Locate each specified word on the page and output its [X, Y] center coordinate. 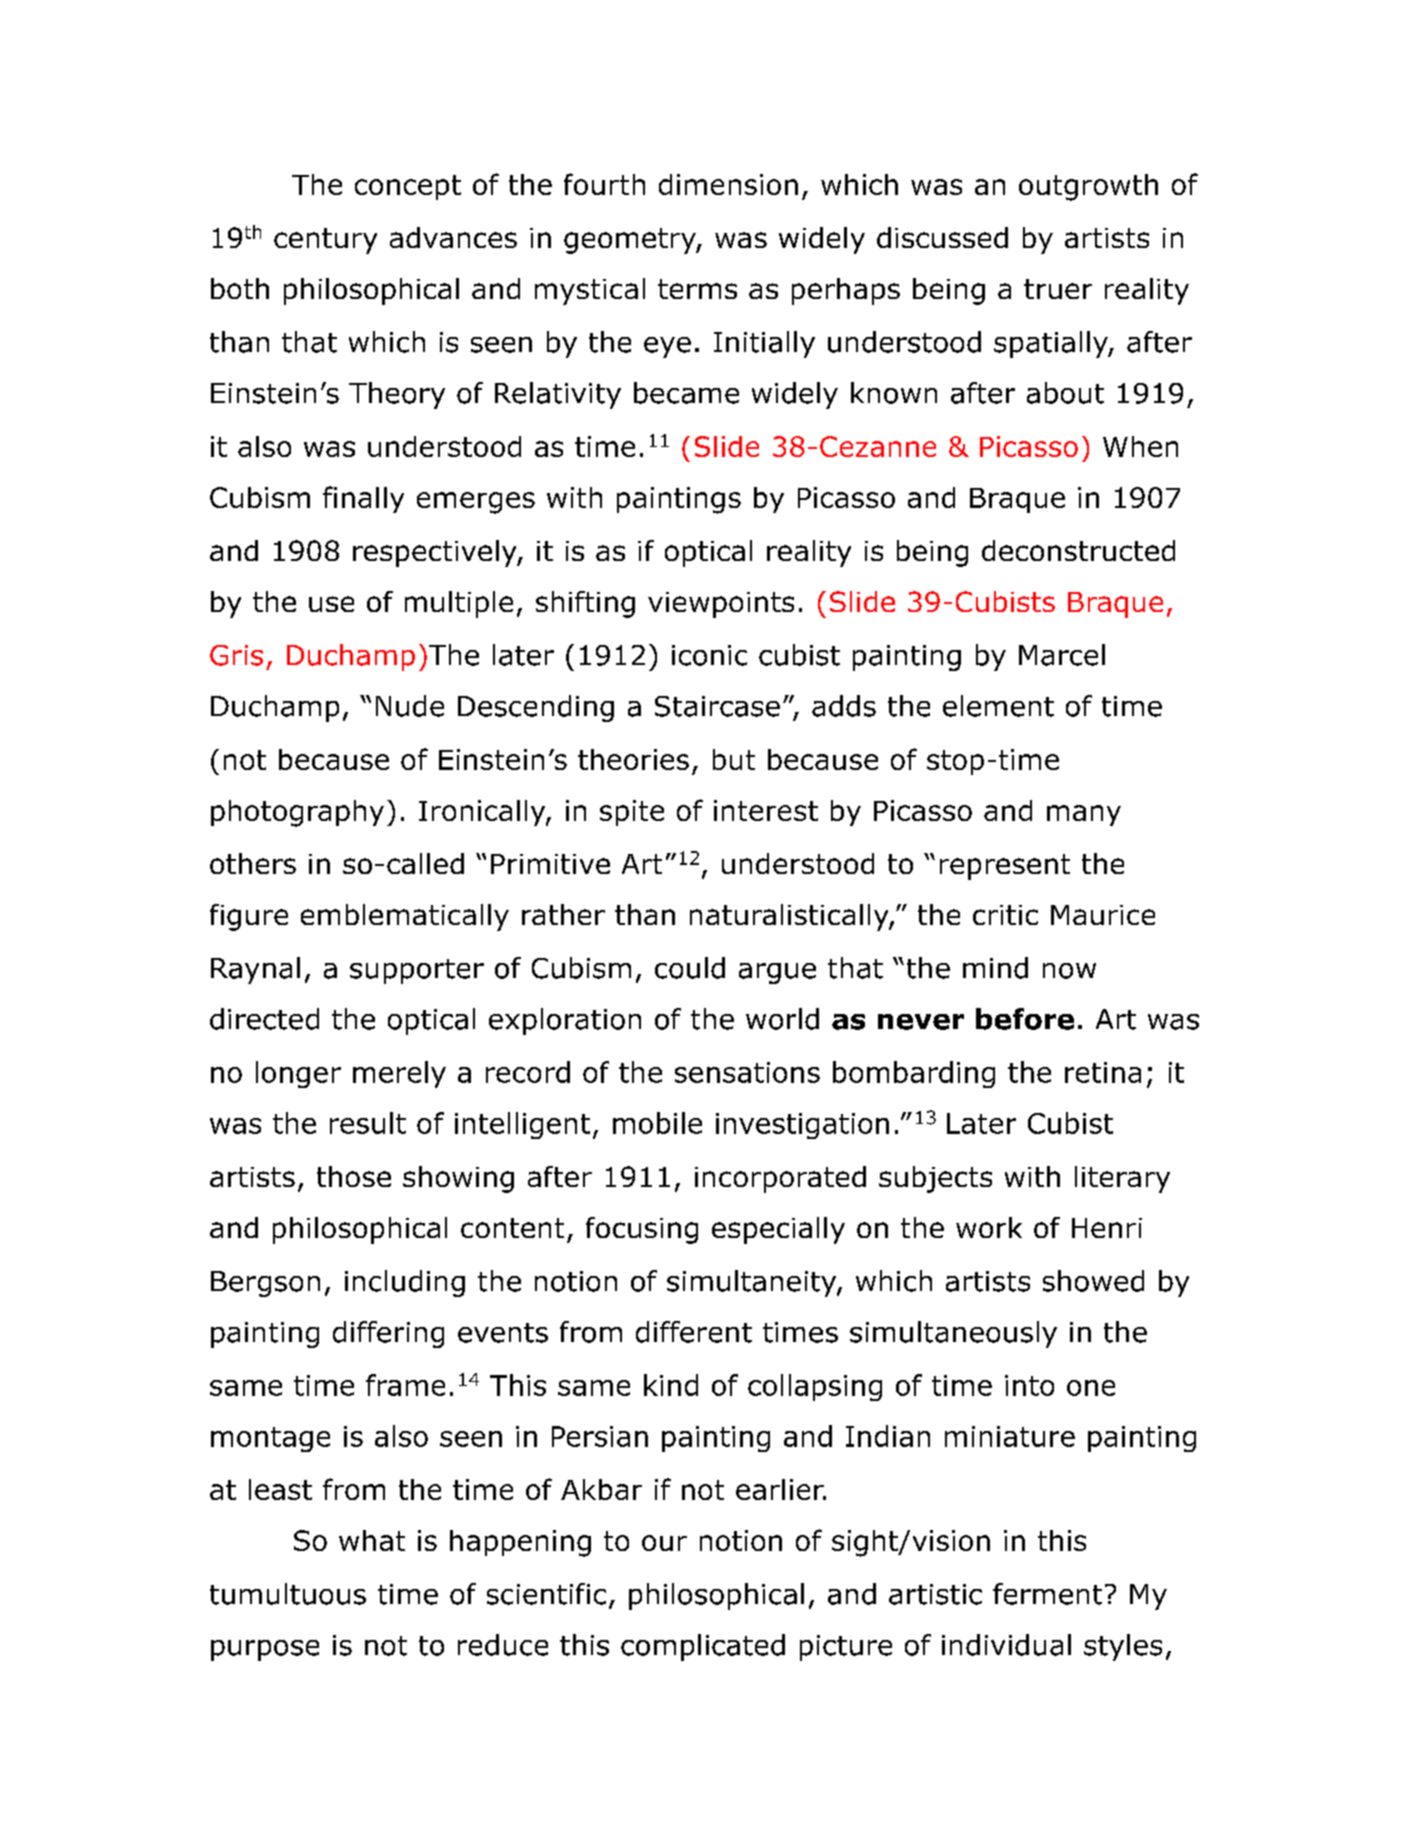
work [989, 1227]
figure [249, 917]
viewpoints [721, 605]
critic [1005, 915]
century [325, 241]
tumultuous [288, 1594]
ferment [1047, 1594]
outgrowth [1088, 187]
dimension [728, 184]
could [690, 968]
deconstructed [1078, 550]
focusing [642, 1230]
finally [363, 499]
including [405, 1283]
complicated [703, 1647]
